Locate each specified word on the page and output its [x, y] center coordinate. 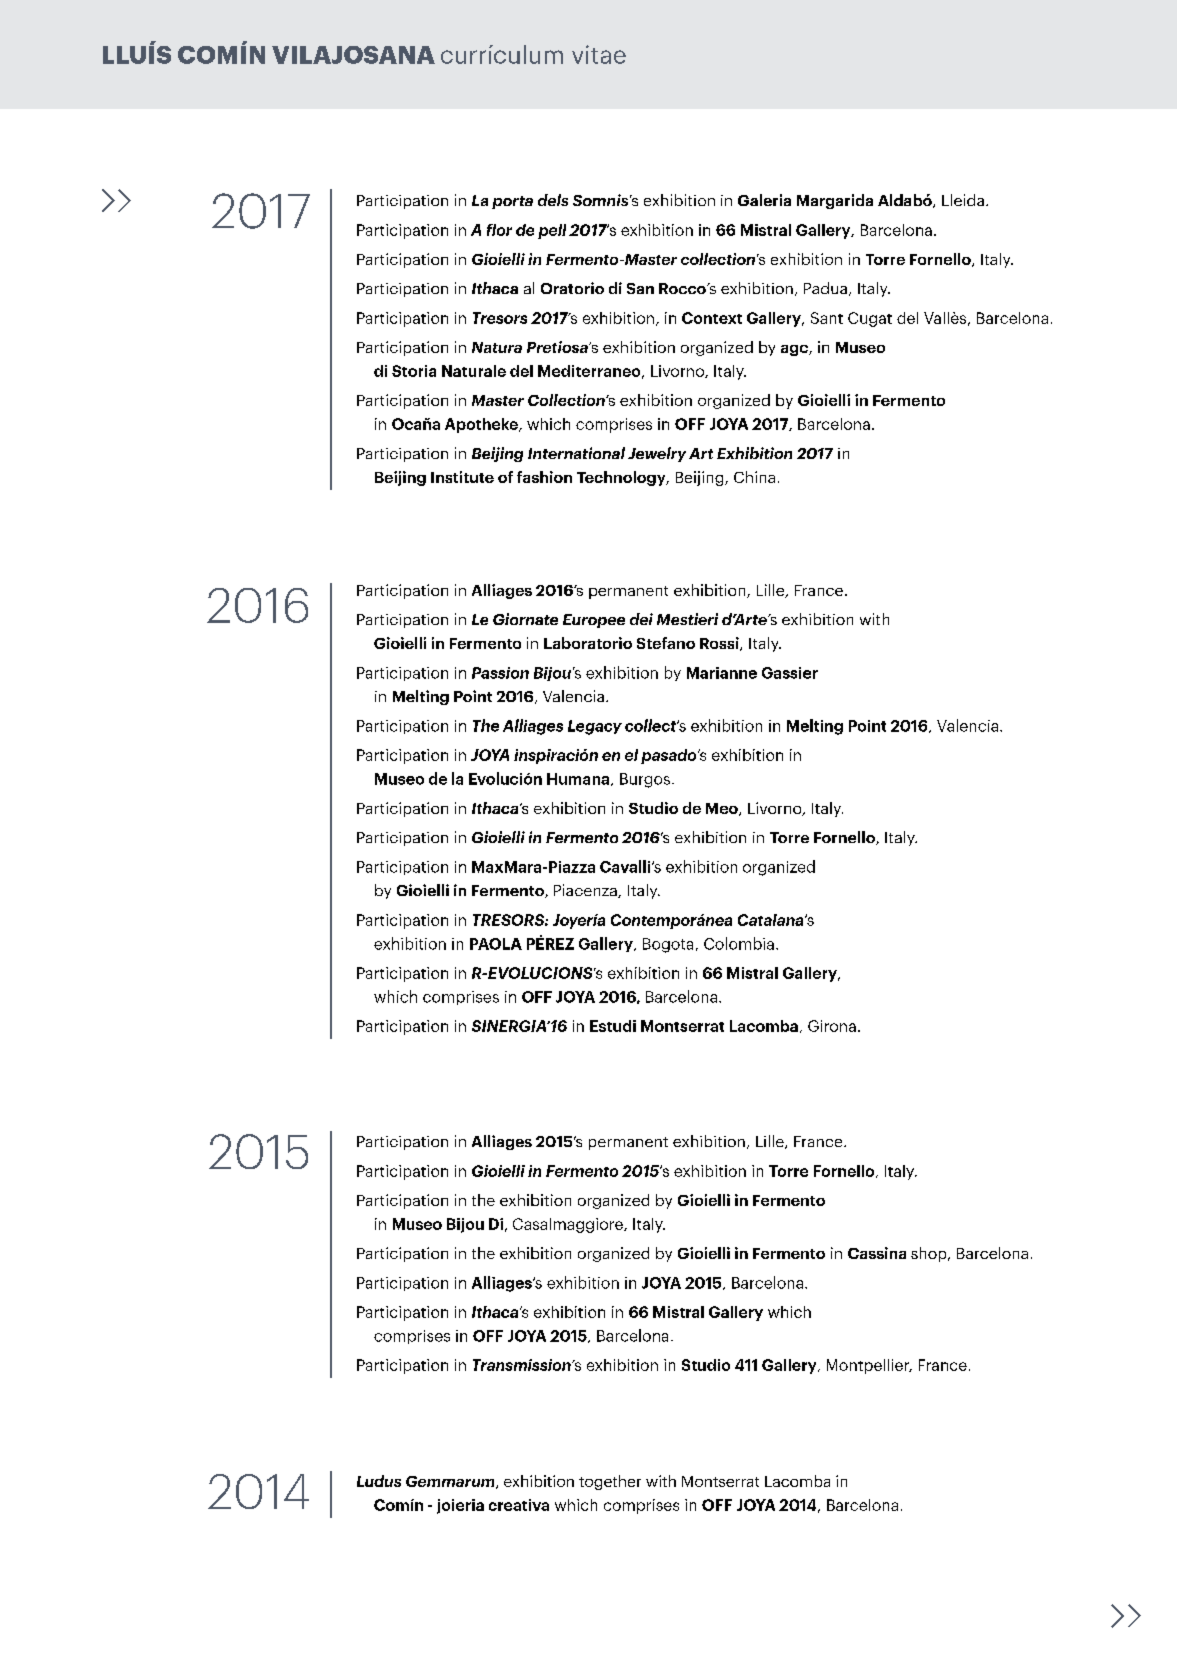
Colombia [739, 943]
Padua [825, 288]
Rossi [720, 644]
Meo [723, 809]
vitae [599, 54]
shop [930, 1254]
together [610, 1482]
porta [512, 202]
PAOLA [496, 944]
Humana [579, 779]
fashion [544, 477]
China [754, 477]
